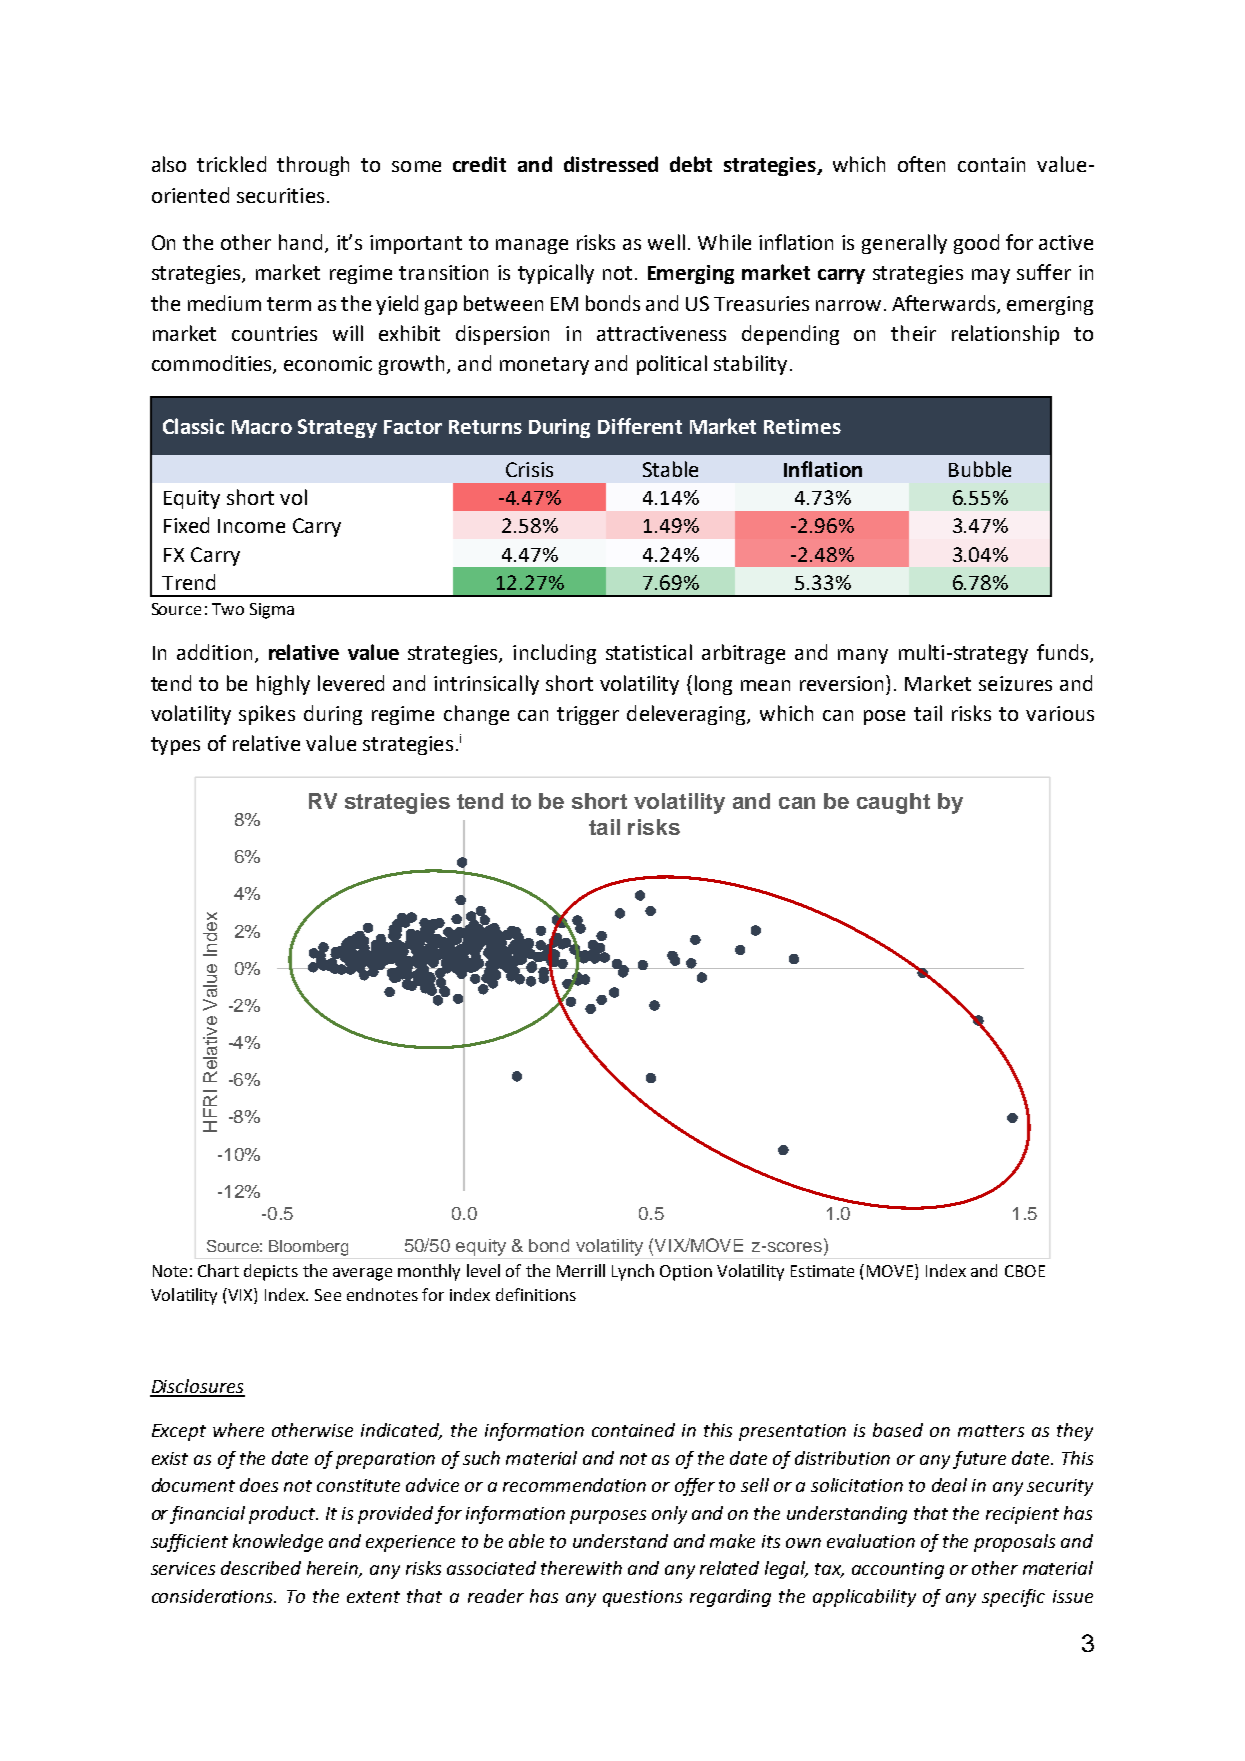 This document has height=1761, width=1245. I want to click on types, so click(175, 746).
